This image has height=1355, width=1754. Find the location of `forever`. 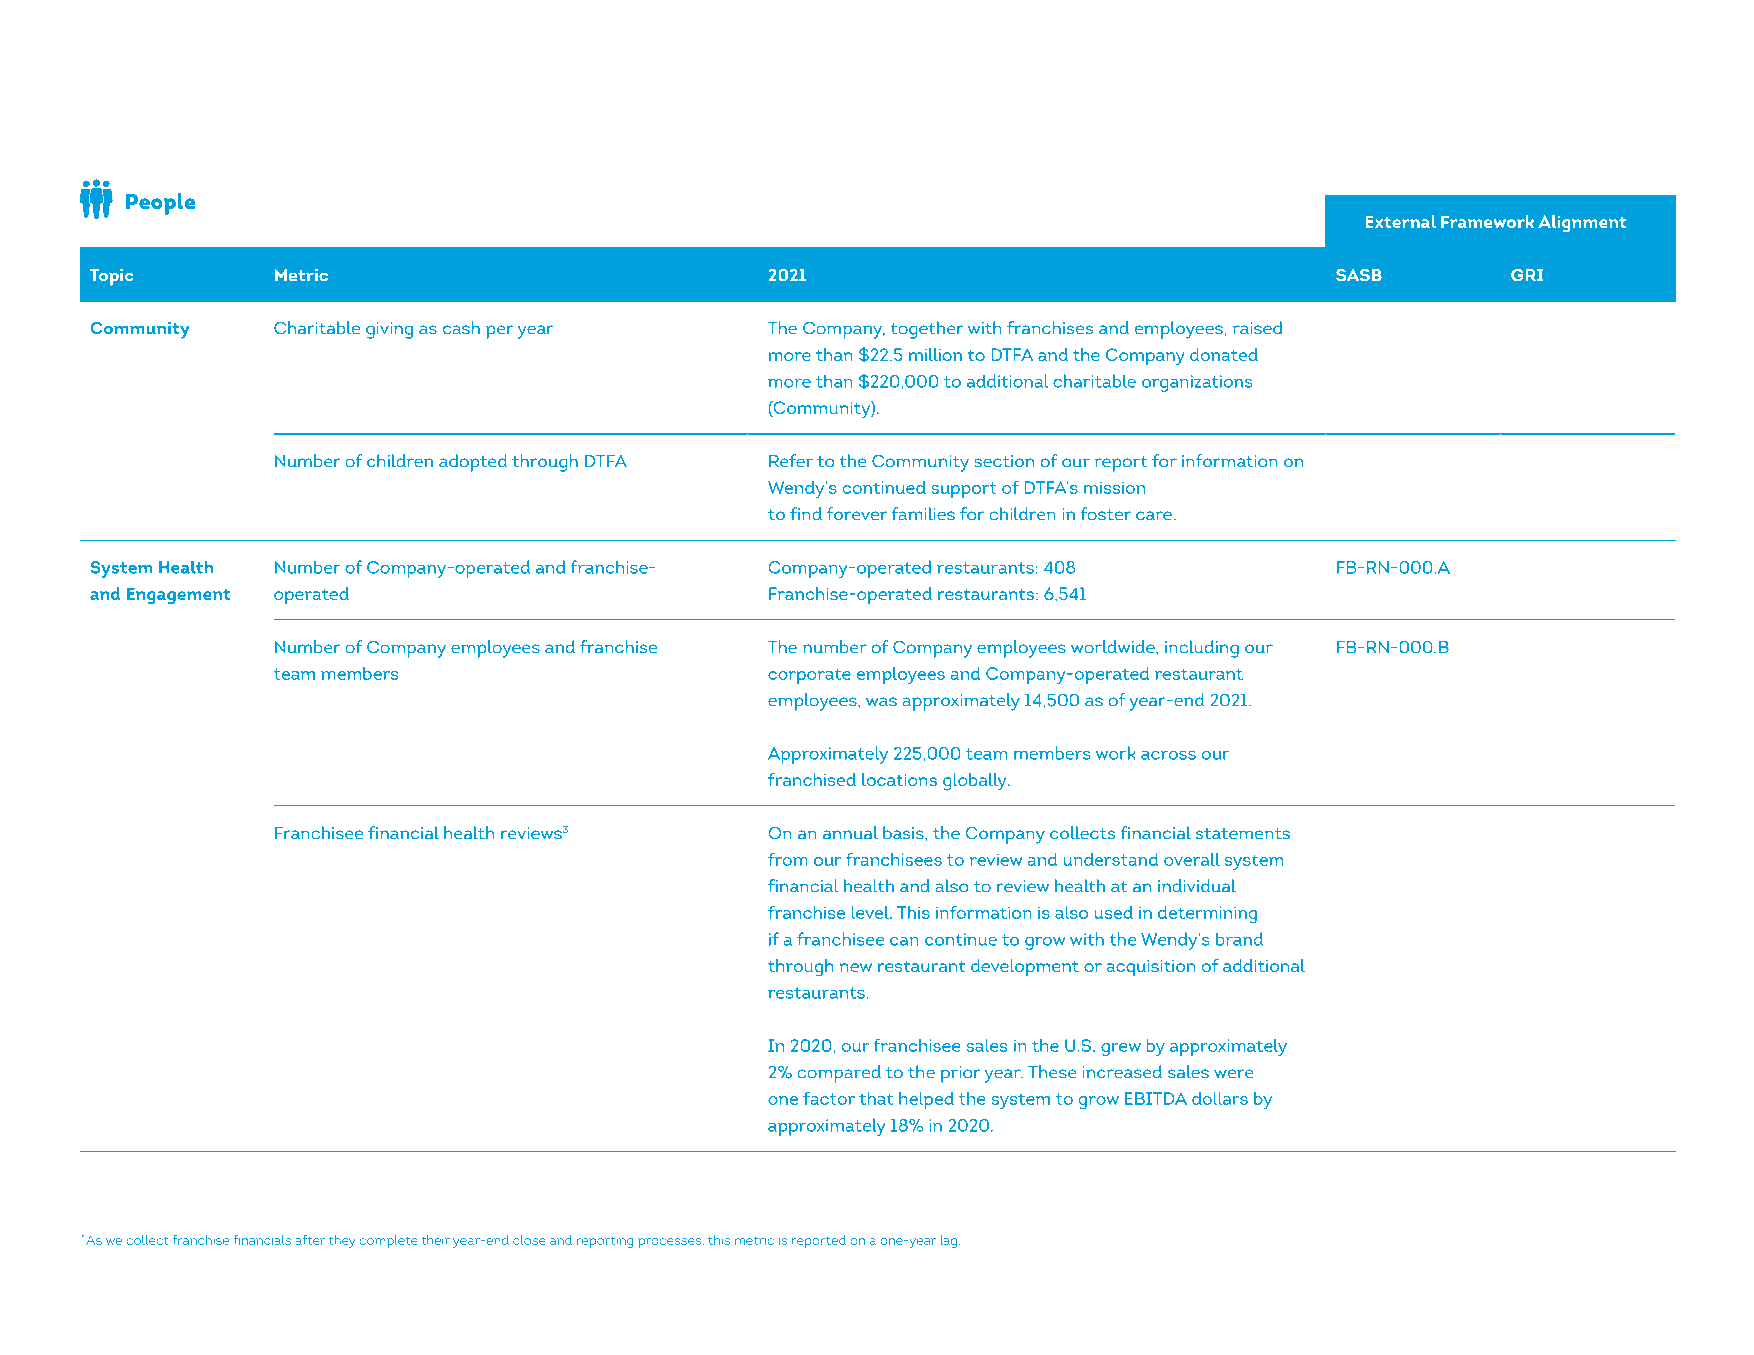

forever is located at coordinates (857, 514).
